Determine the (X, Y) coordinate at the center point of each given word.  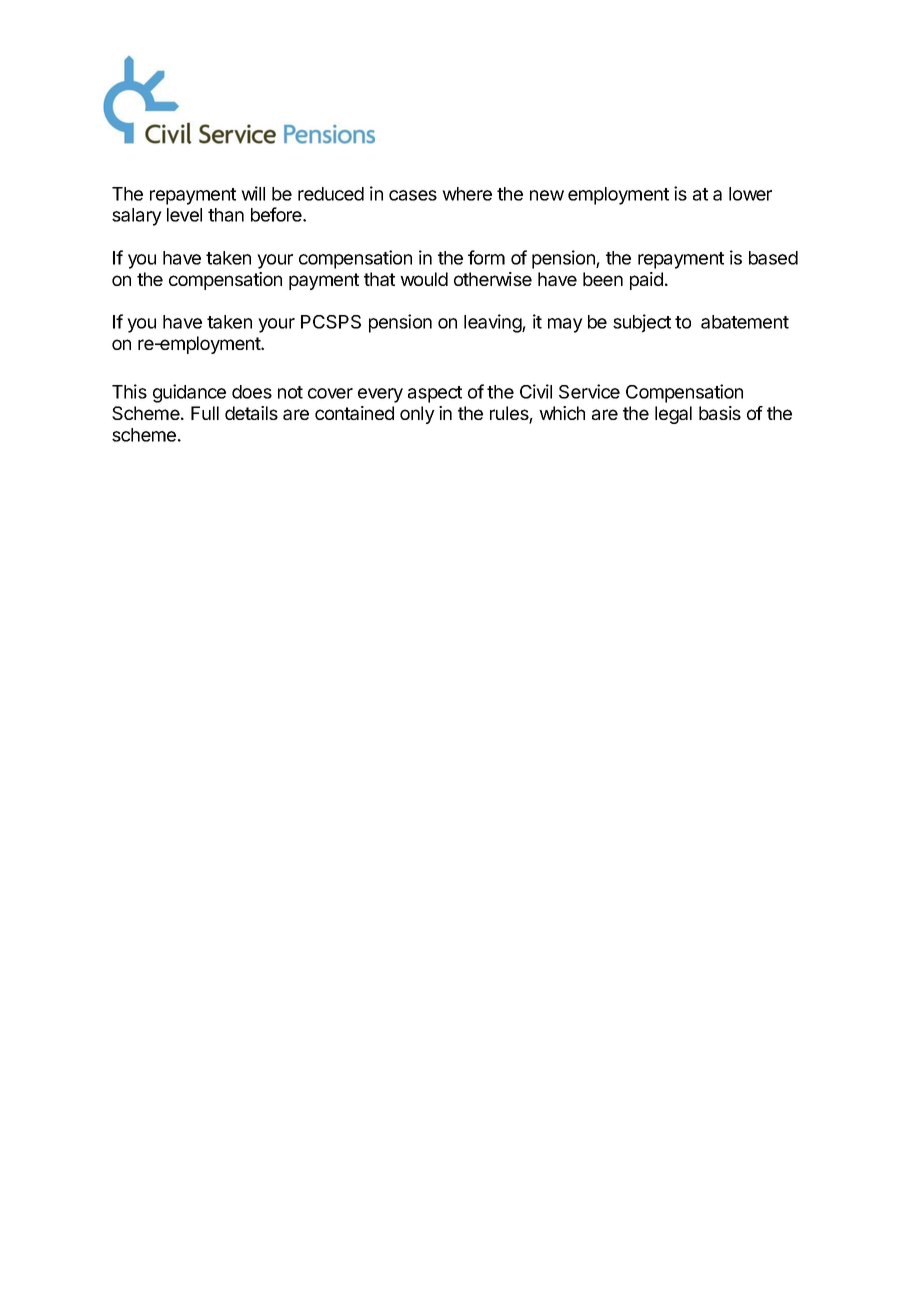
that (379, 279)
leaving (493, 323)
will (253, 193)
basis (720, 413)
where (467, 194)
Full (205, 413)
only (417, 415)
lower (750, 194)
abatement (745, 322)
